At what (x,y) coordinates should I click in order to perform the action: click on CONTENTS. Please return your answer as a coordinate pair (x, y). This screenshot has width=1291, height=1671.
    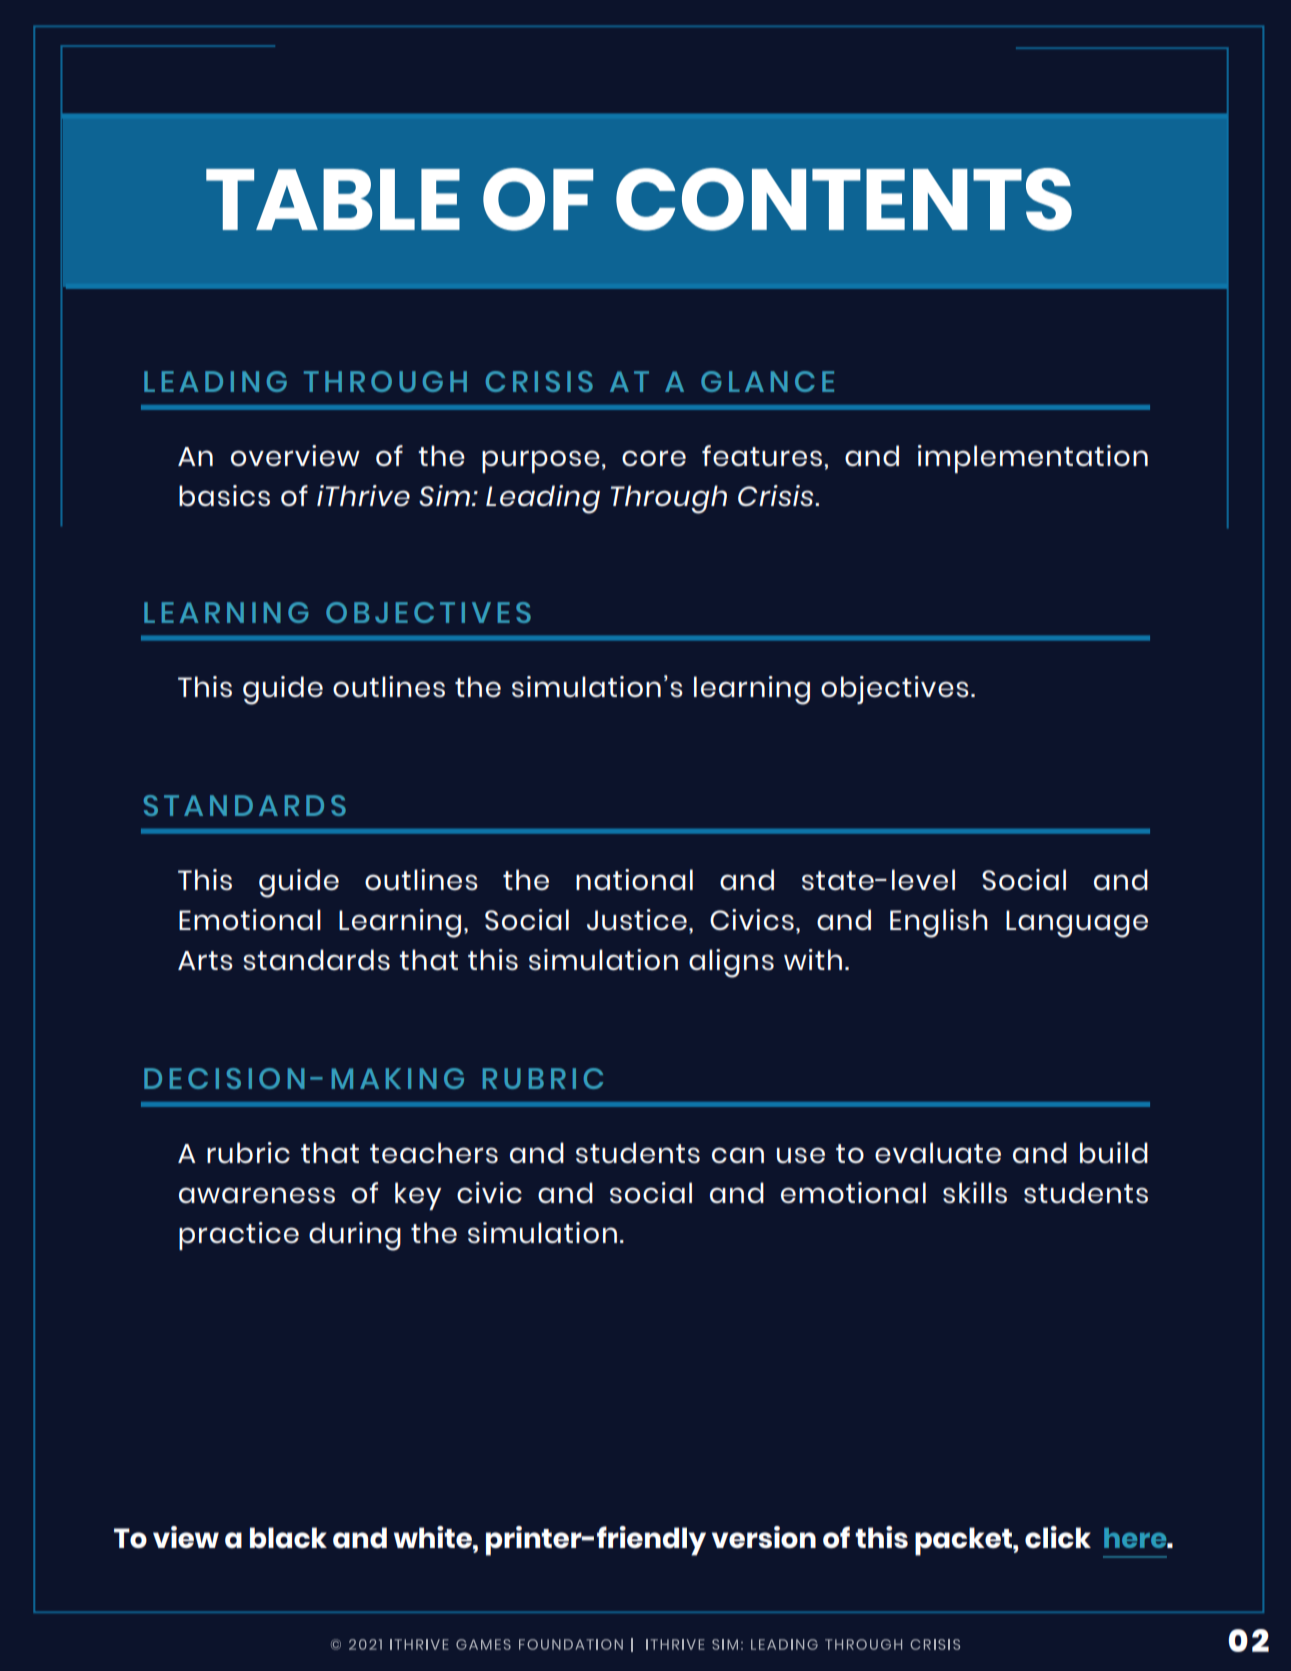
    Looking at the image, I should click on (844, 199).
